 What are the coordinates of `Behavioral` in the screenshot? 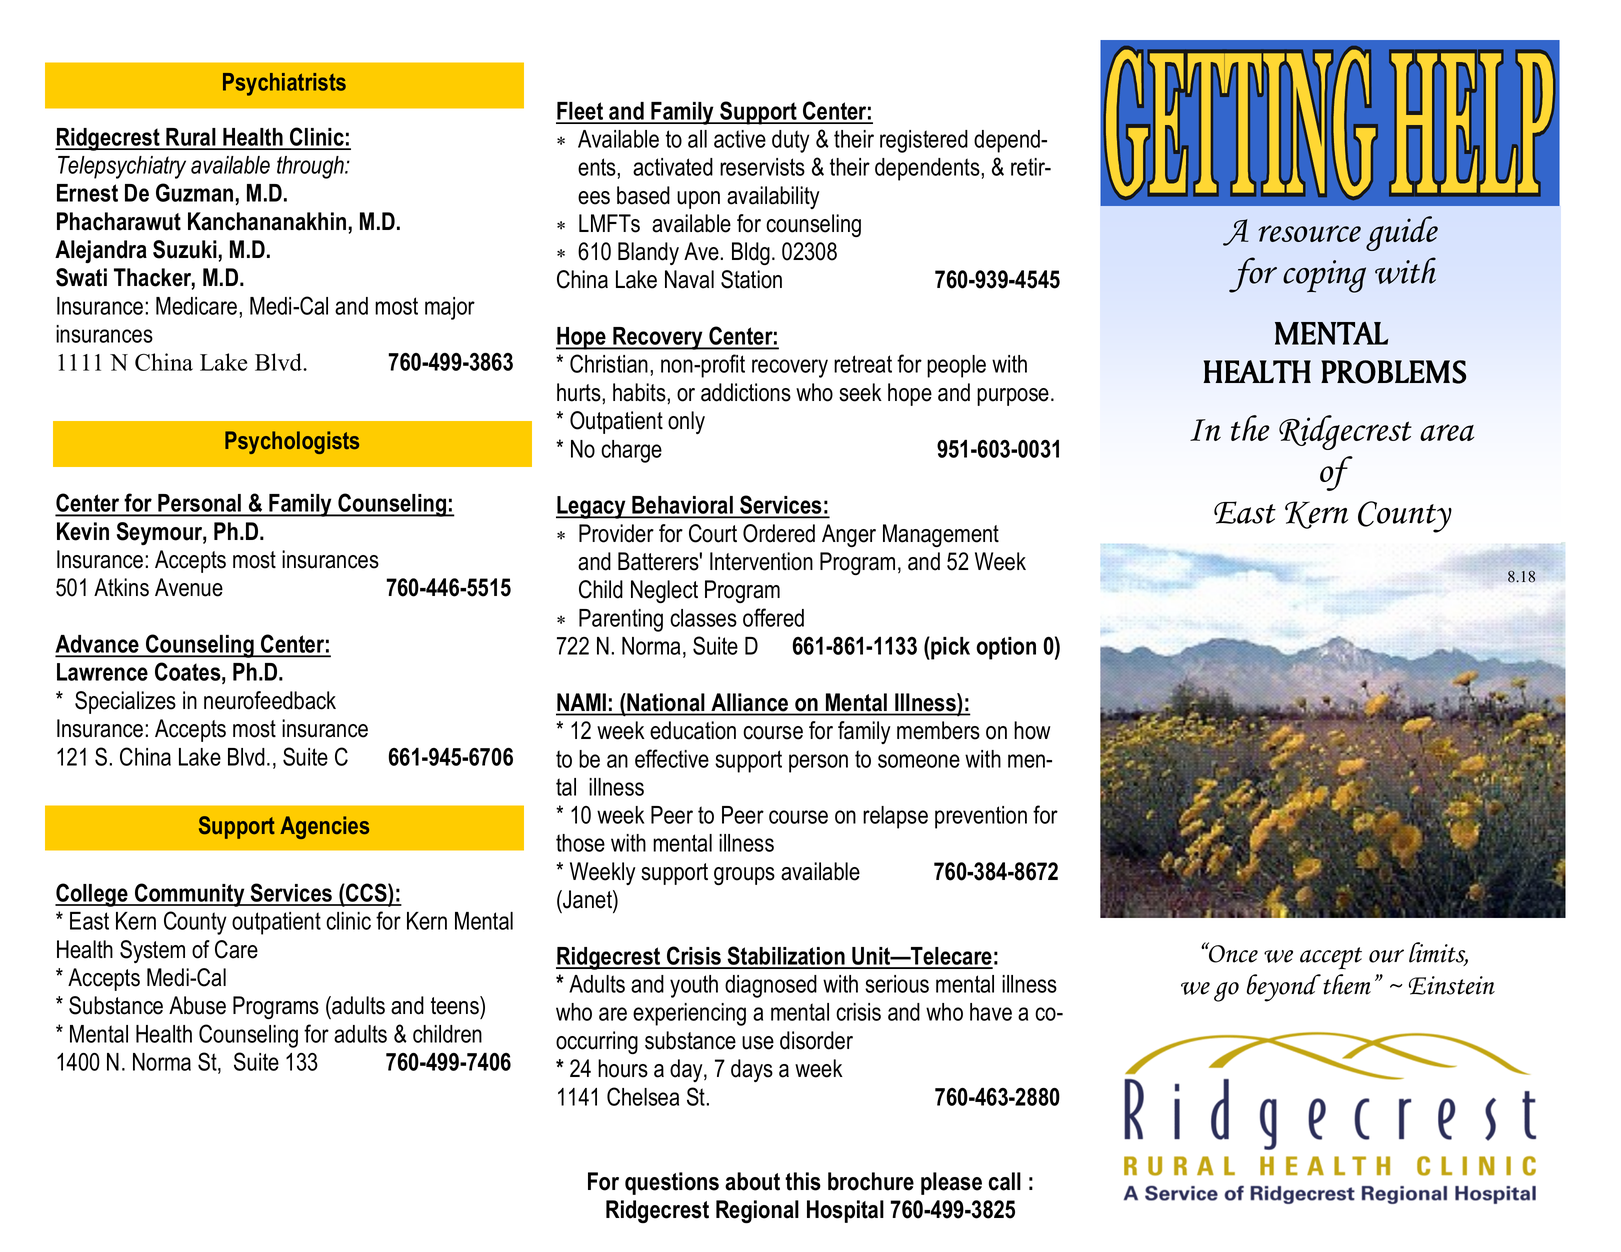 It's located at (682, 506).
